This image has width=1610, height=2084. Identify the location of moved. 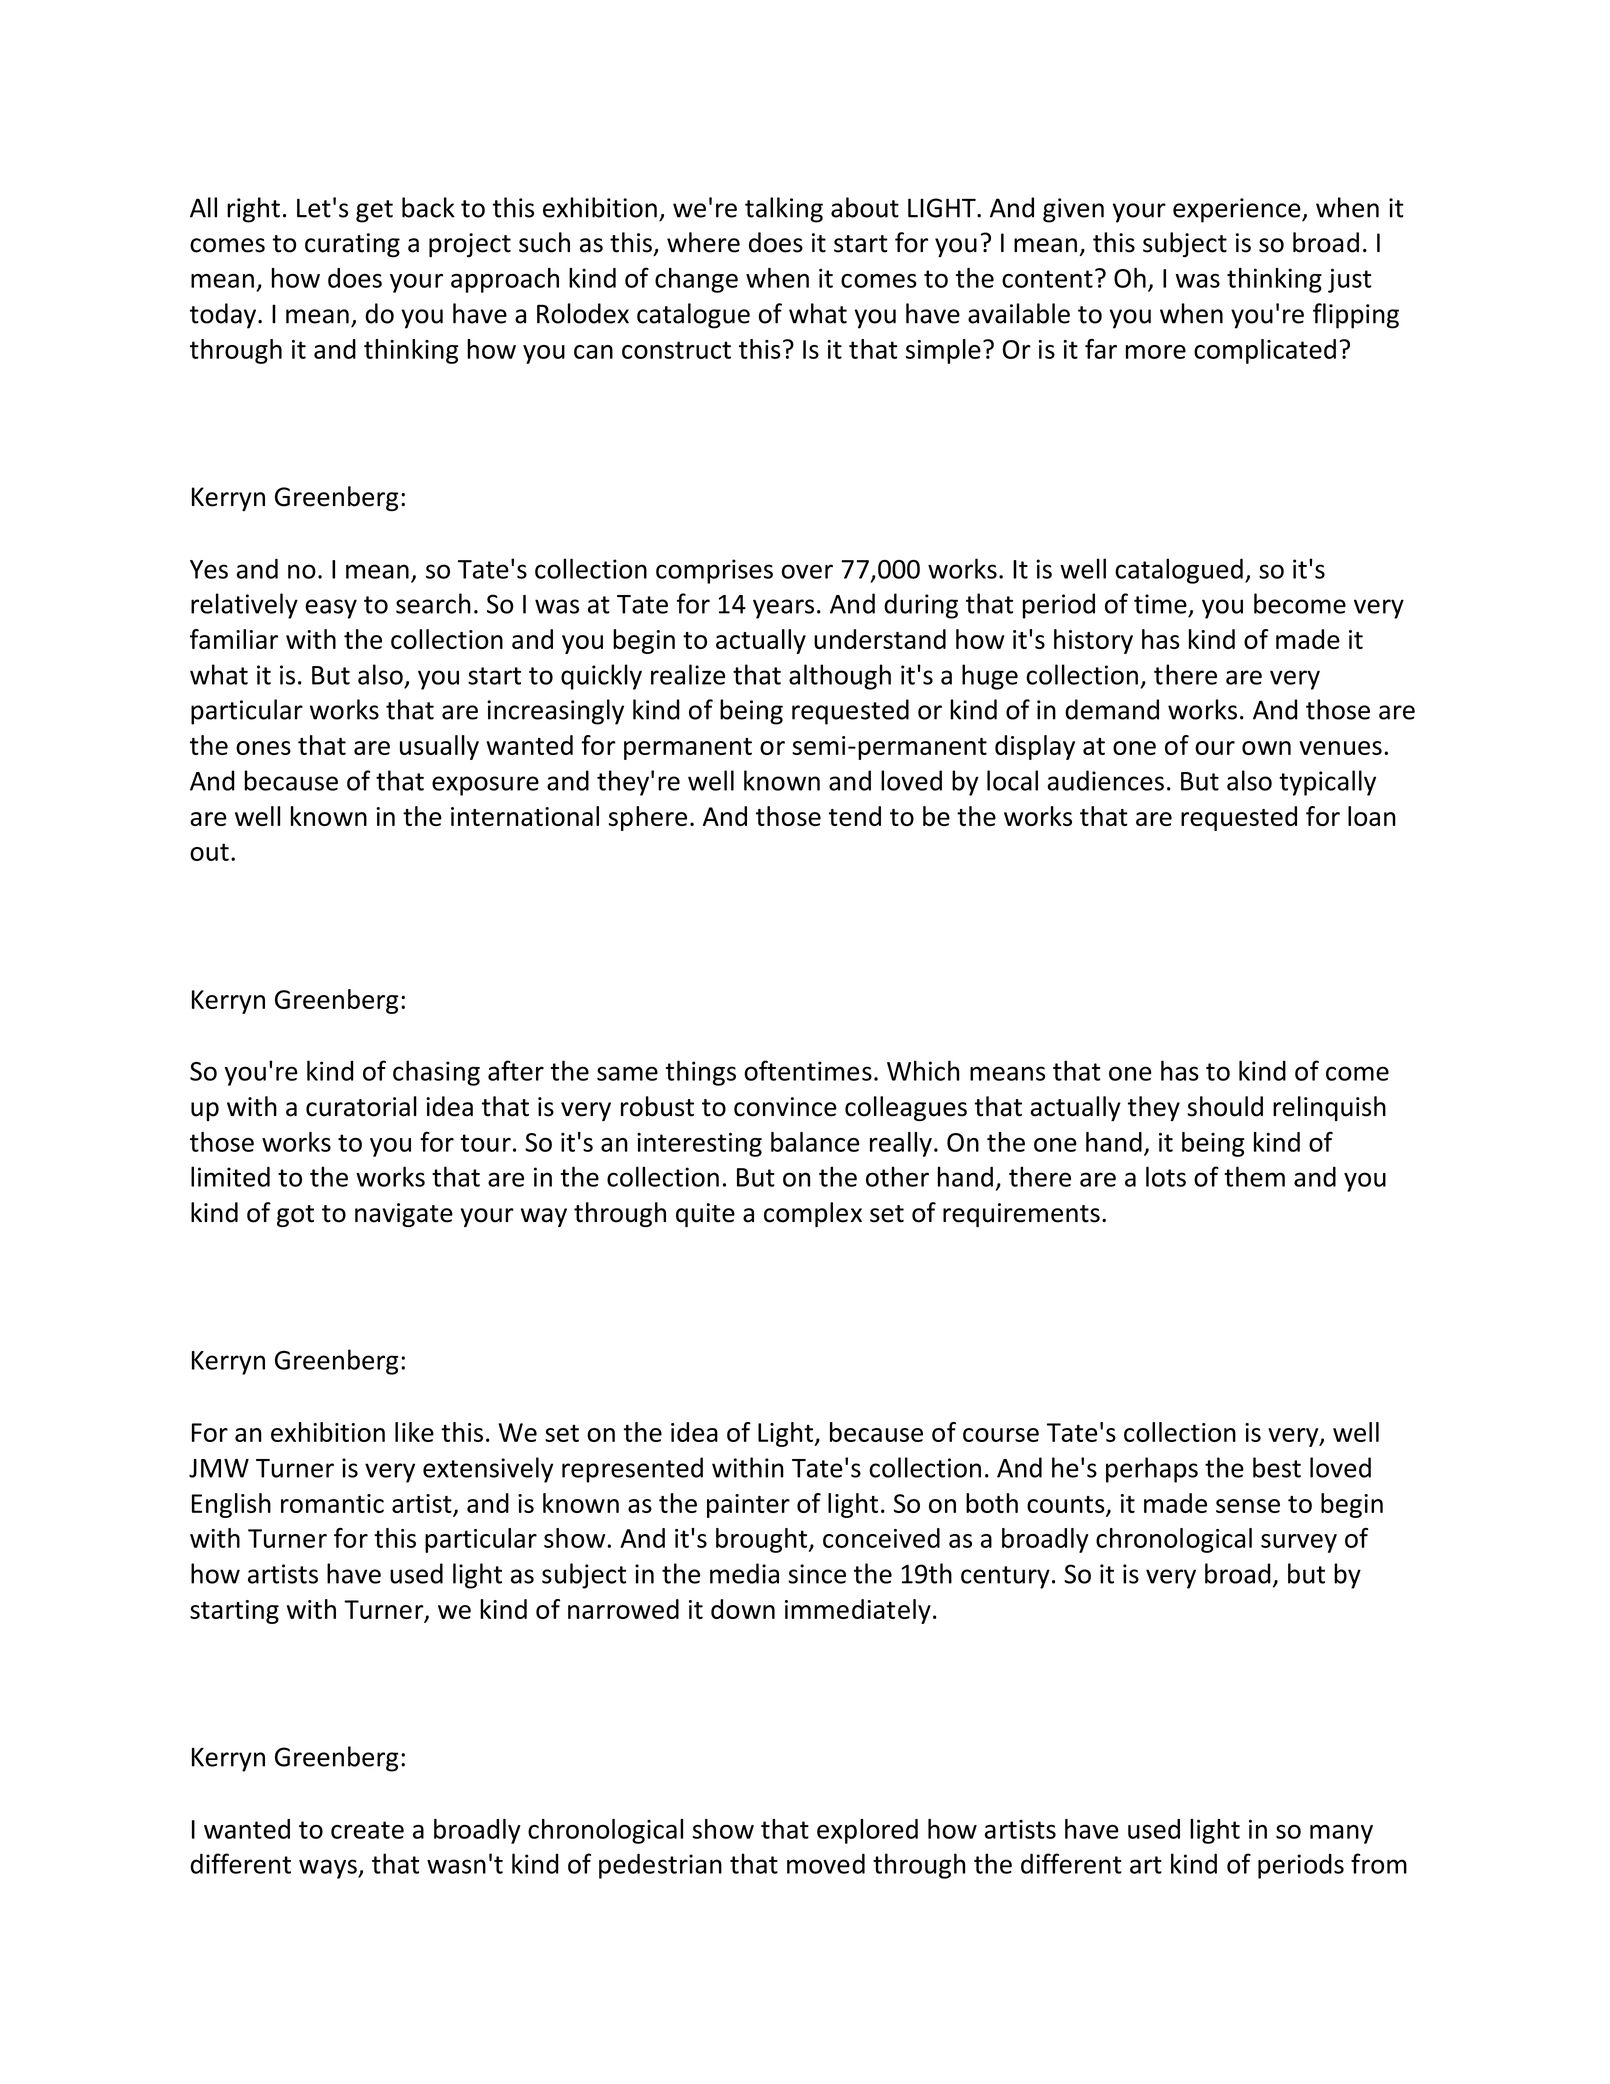
(826, 1863).
